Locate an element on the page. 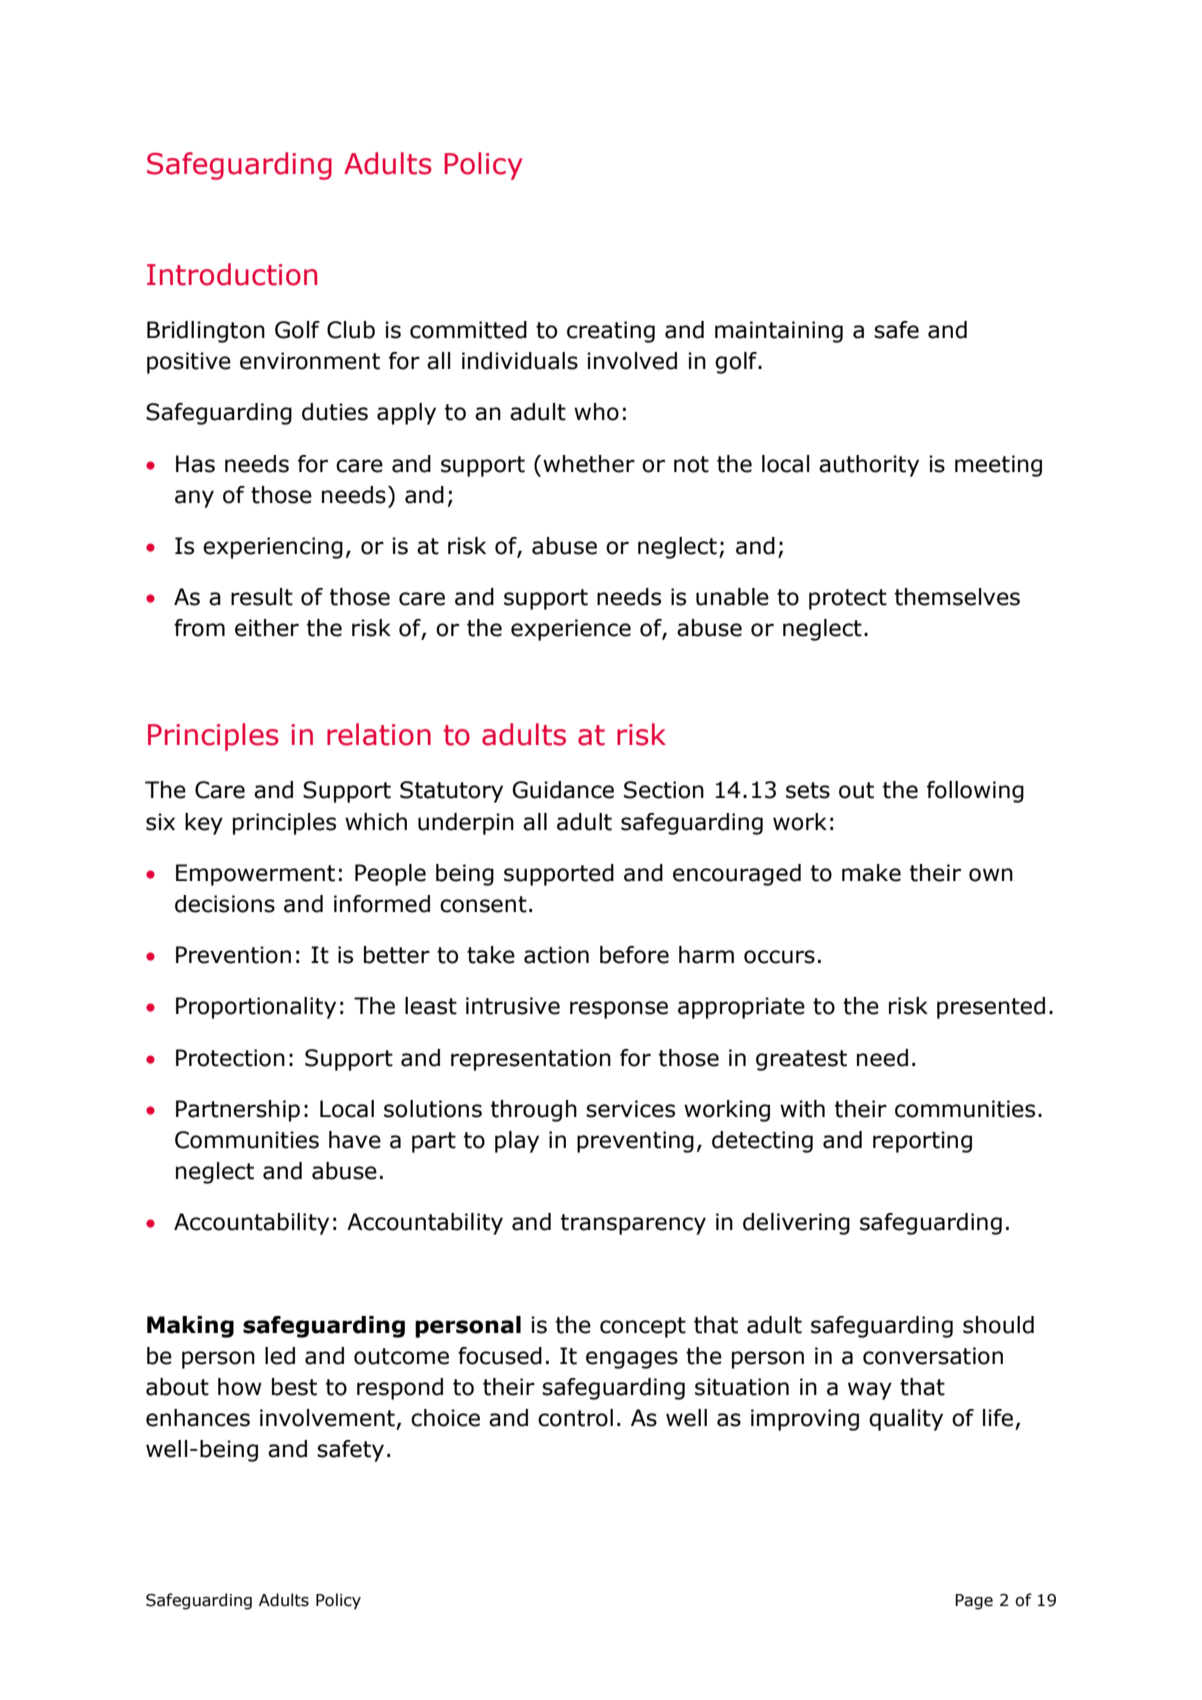 Image resolution: width=1202 pixels, height=1700 pixels. experience is located at coordinates (571, 630).
